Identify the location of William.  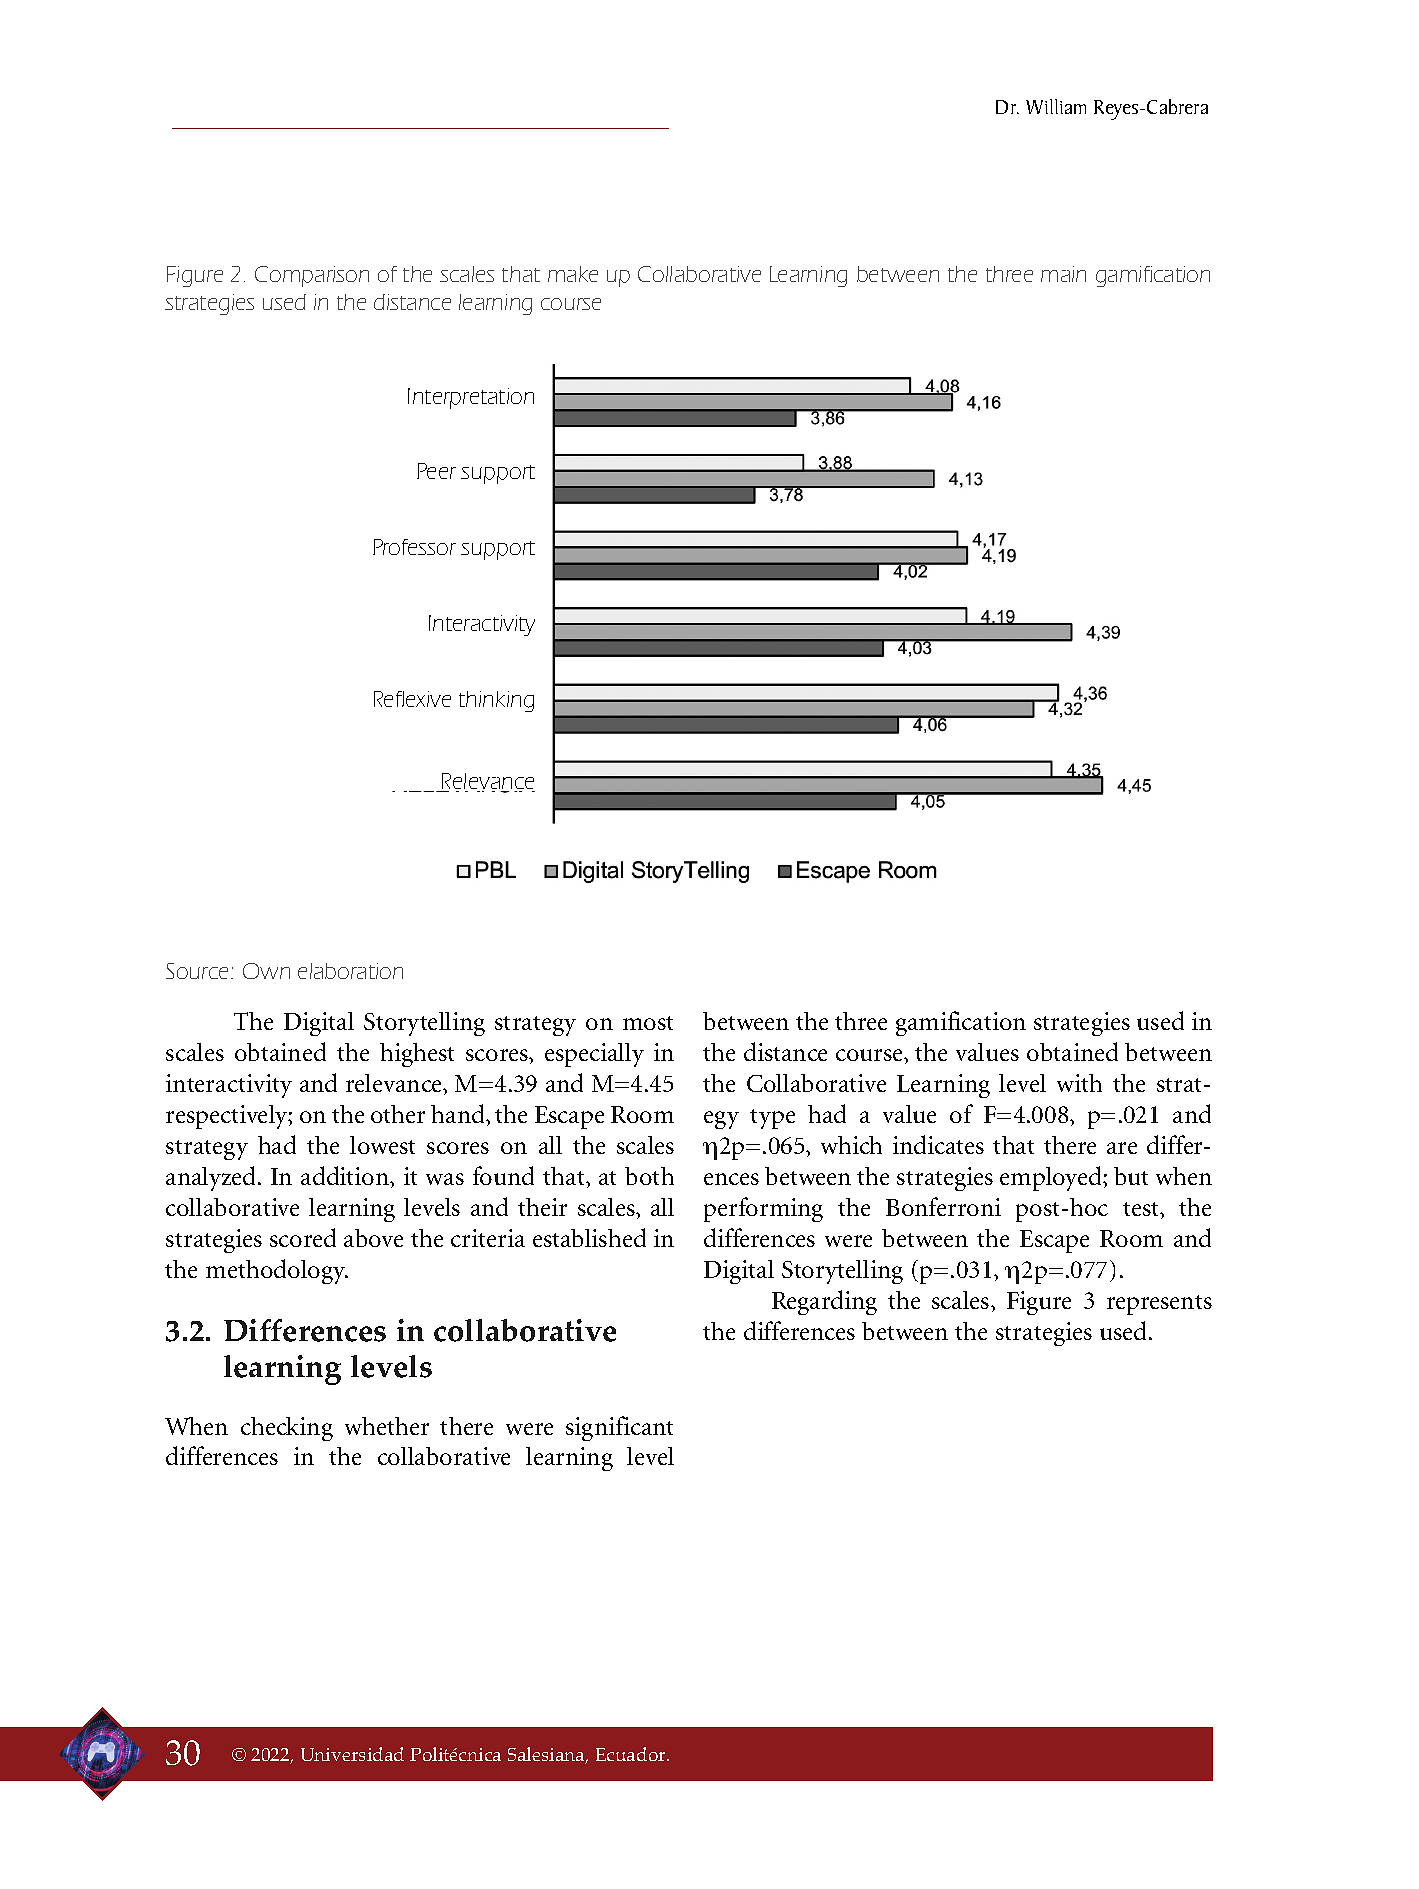
(1056, 106).
